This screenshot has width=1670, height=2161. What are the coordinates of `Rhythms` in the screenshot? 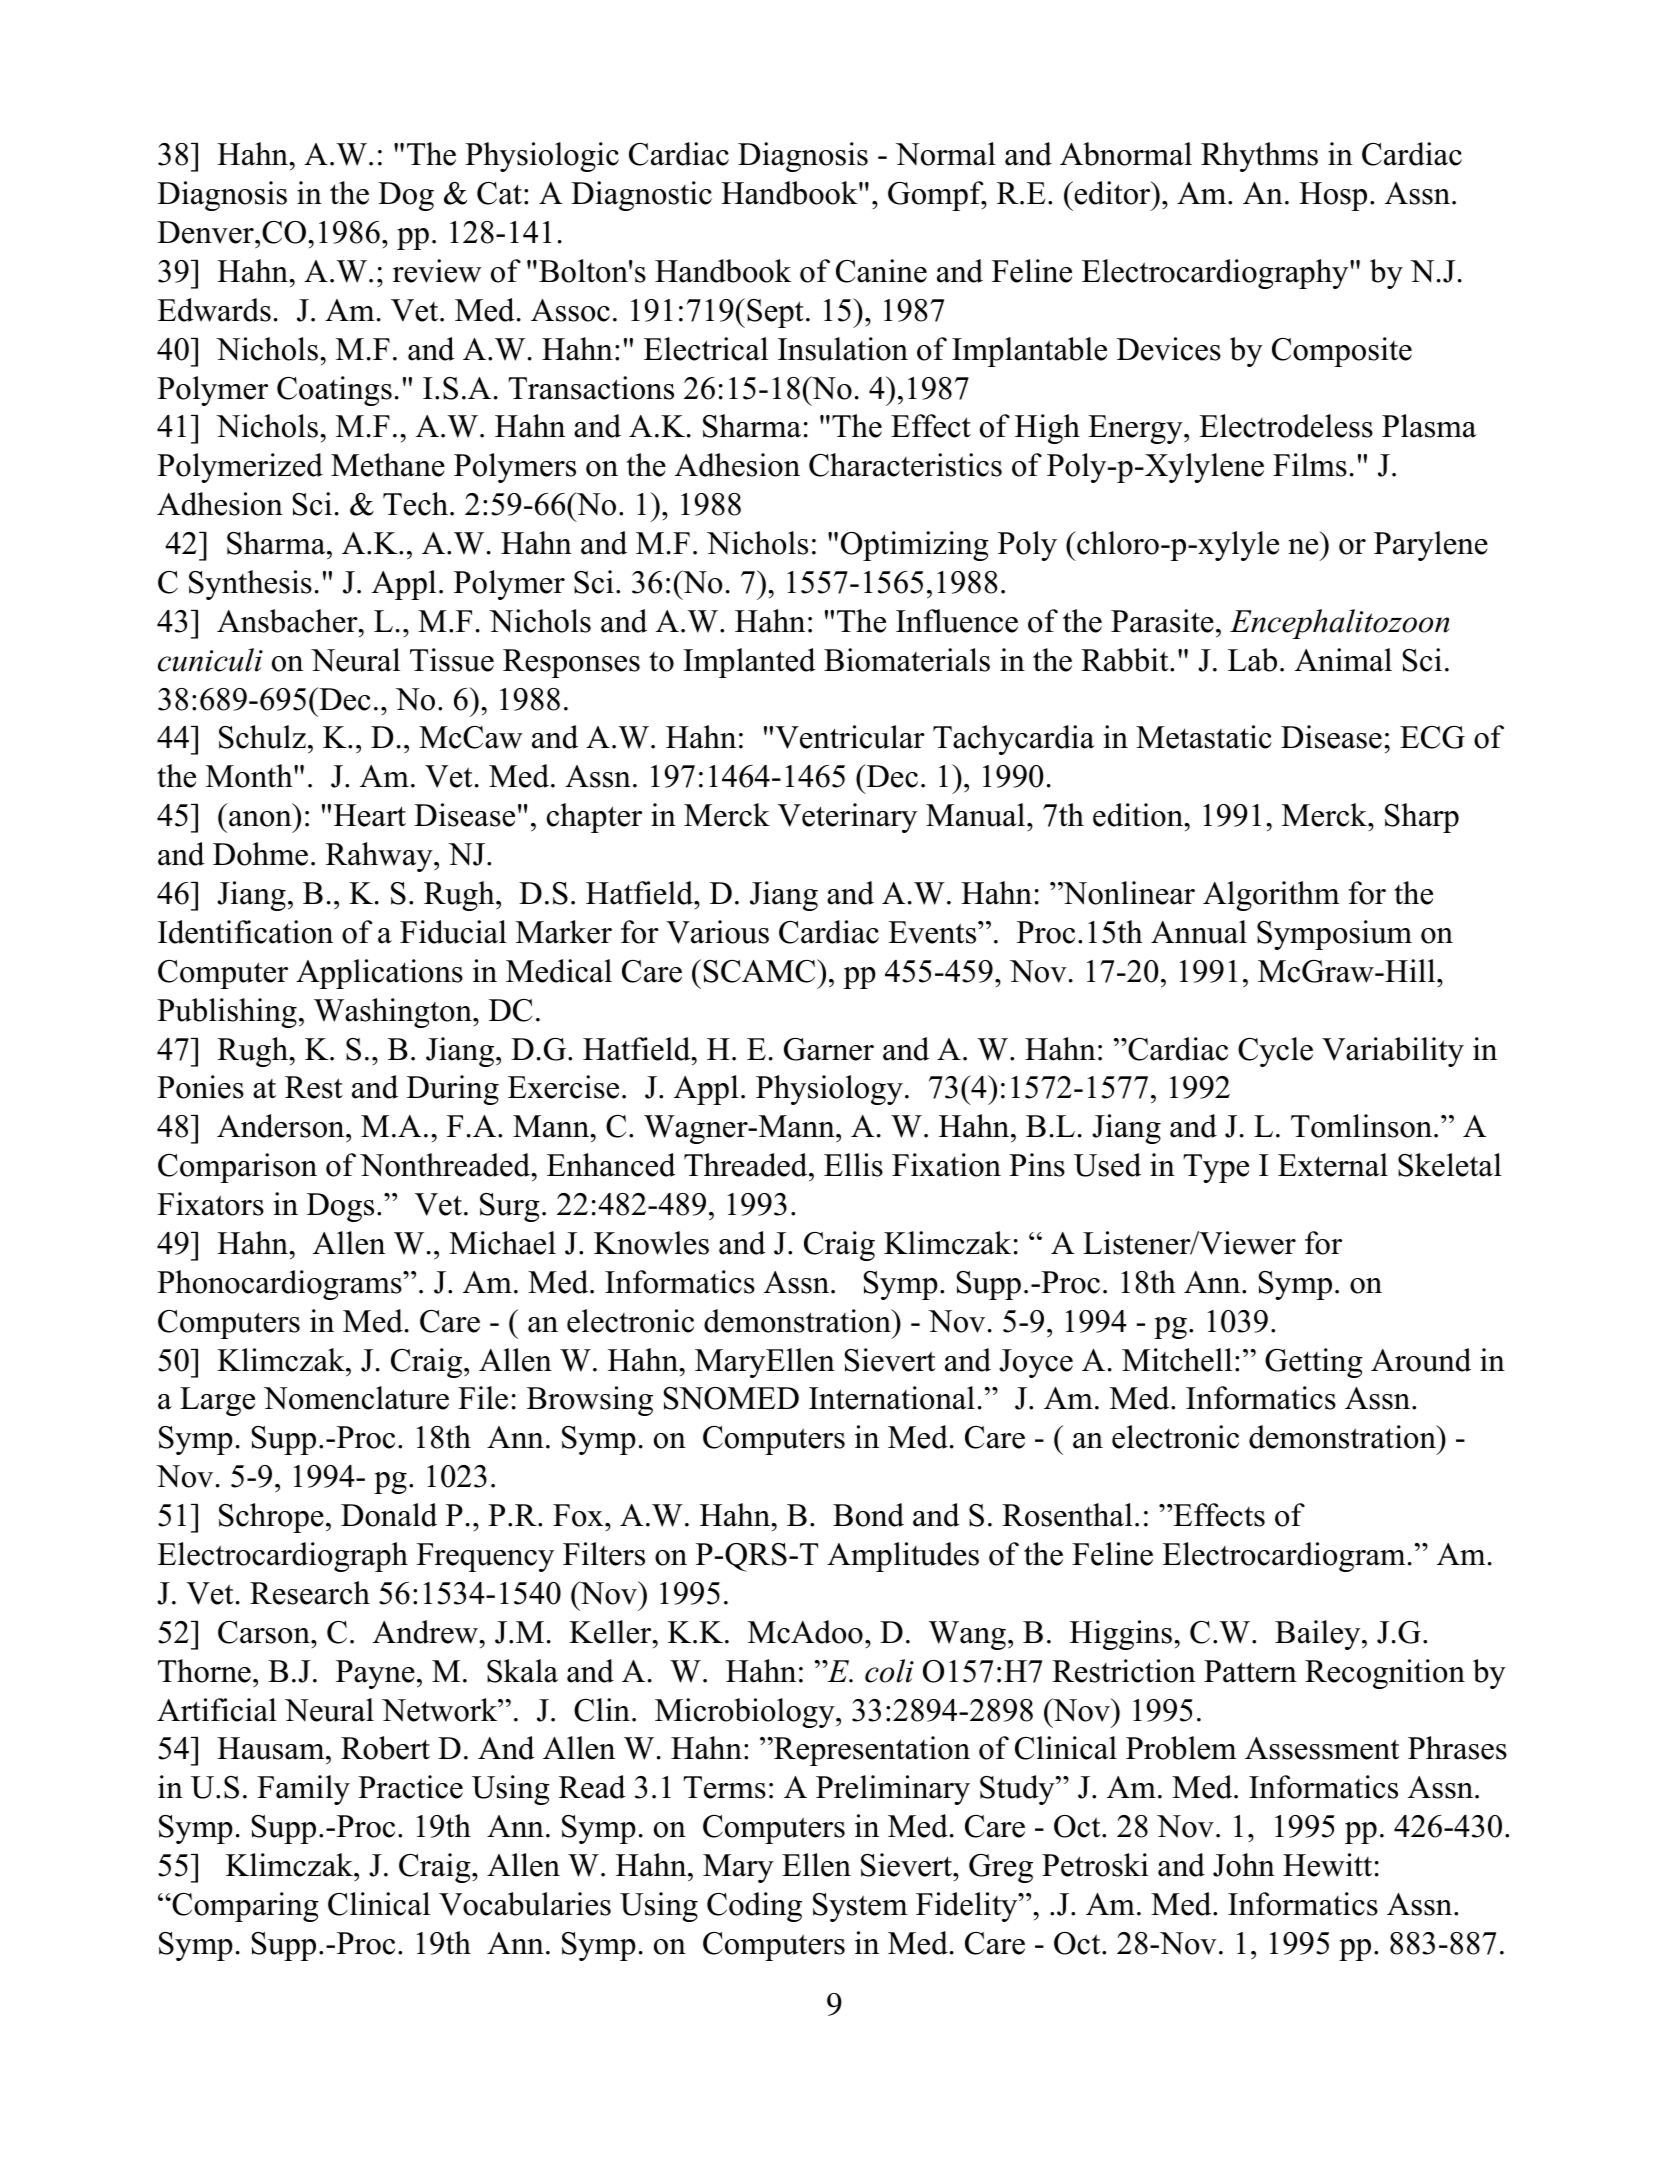 It's located at (1259, 157).
